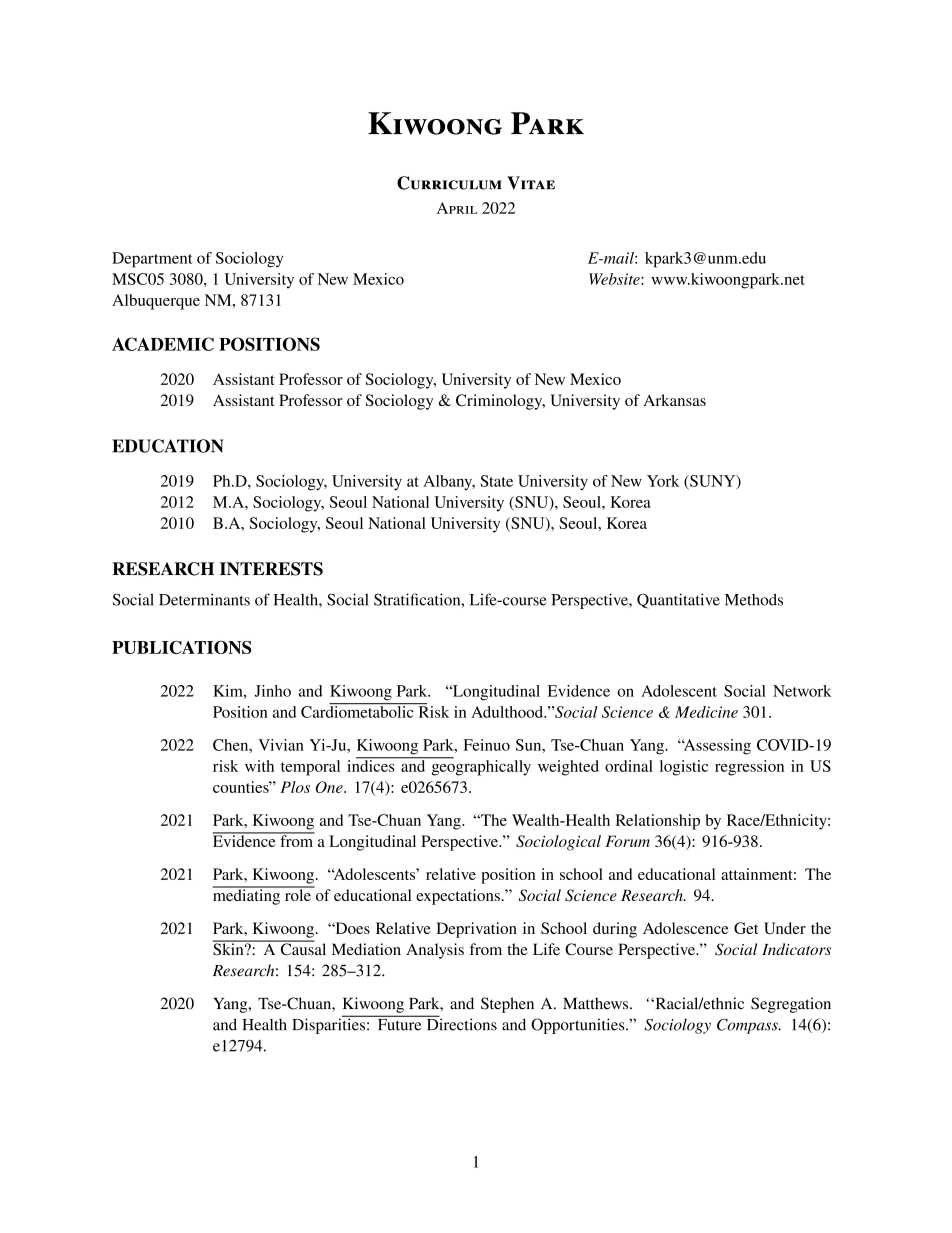 The height and width of the screenshot is (1233, 952). I want to click on Vivian, so click(281, 745).
